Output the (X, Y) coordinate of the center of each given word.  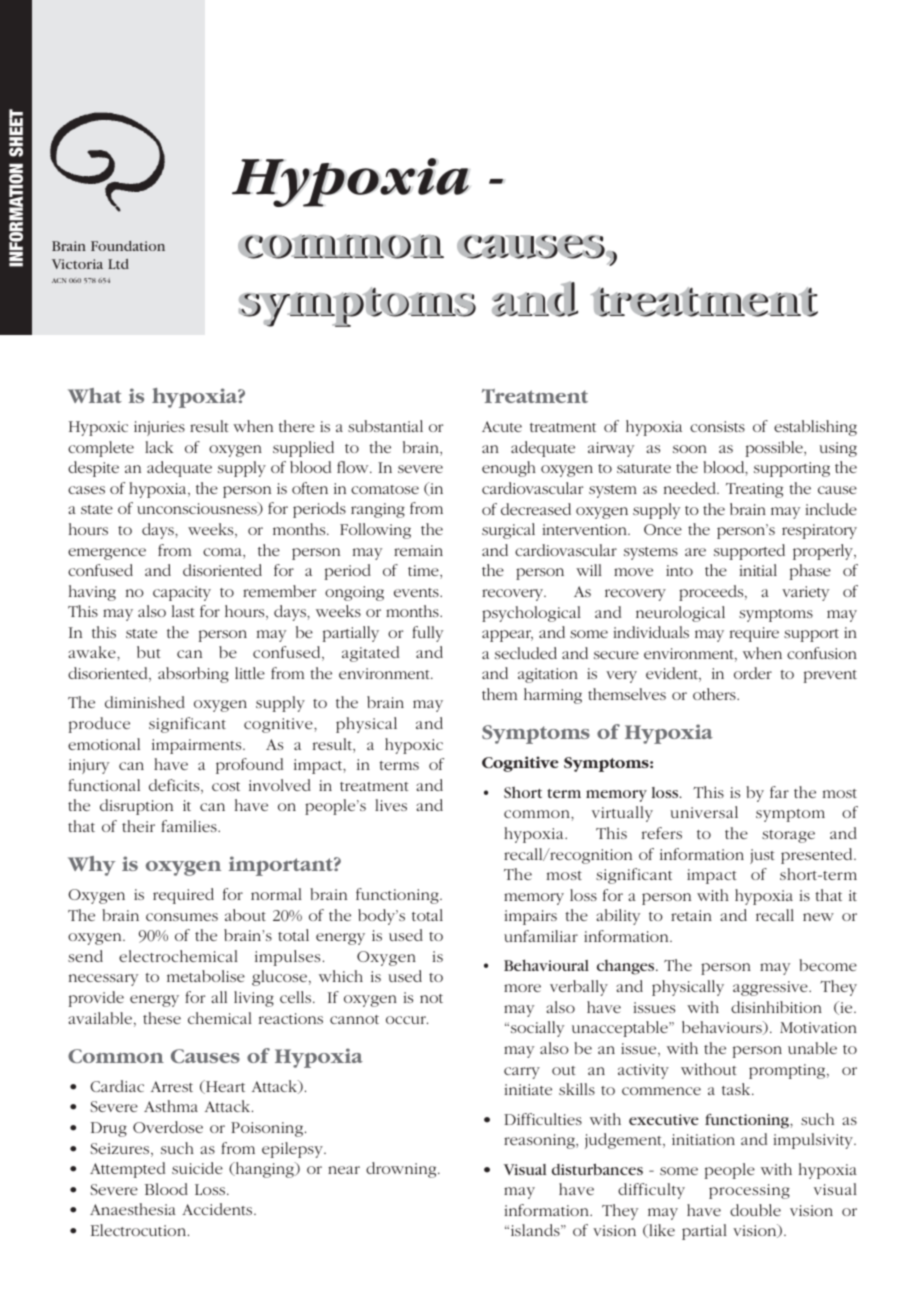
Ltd (118, 264)
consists (717, 426)
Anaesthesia (133, 1209)
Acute (502, 426)
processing (749, 1191)
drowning (402, 1170)
